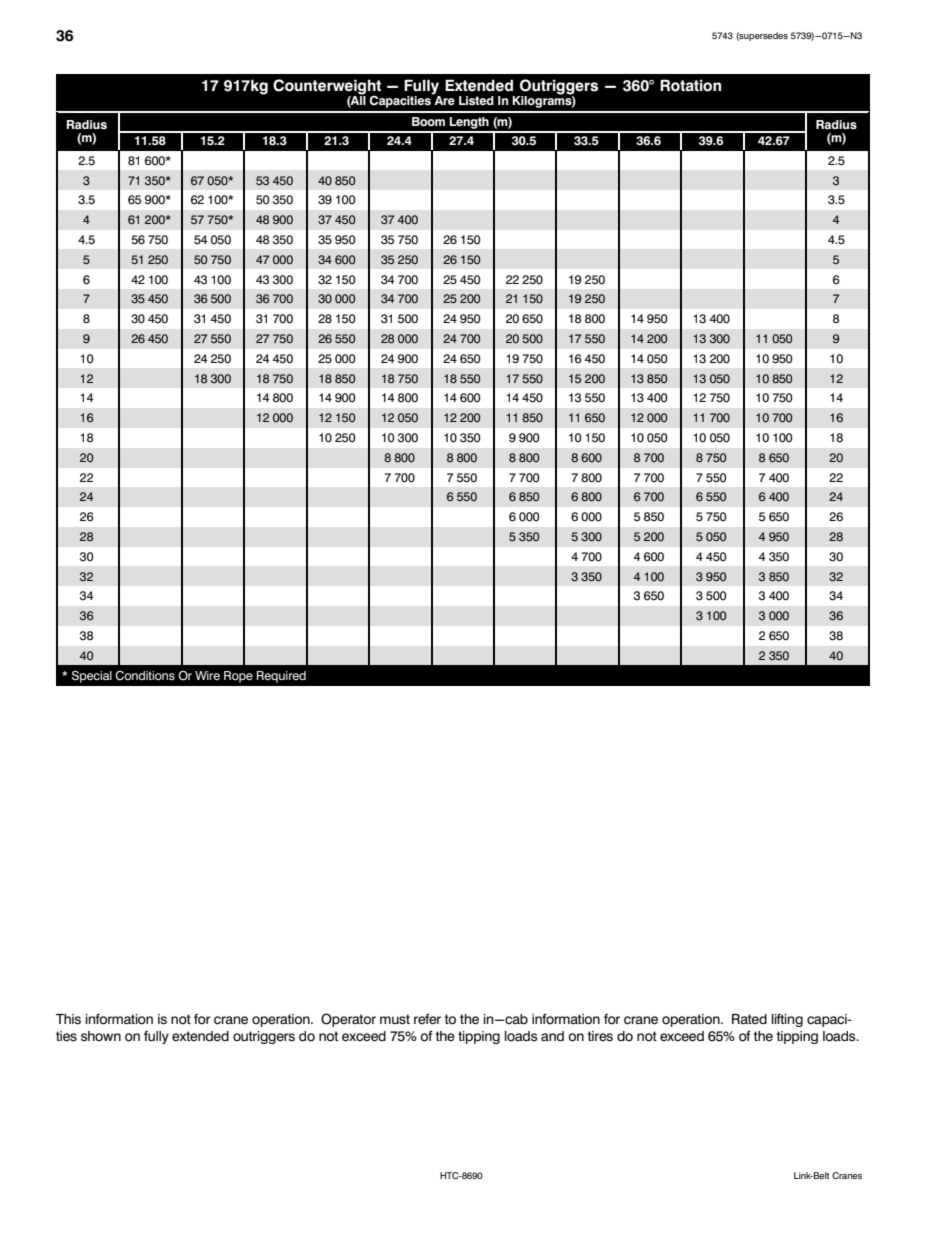 The image size is (952, 1233). I want to click on Conditions, so click(145, 676).
